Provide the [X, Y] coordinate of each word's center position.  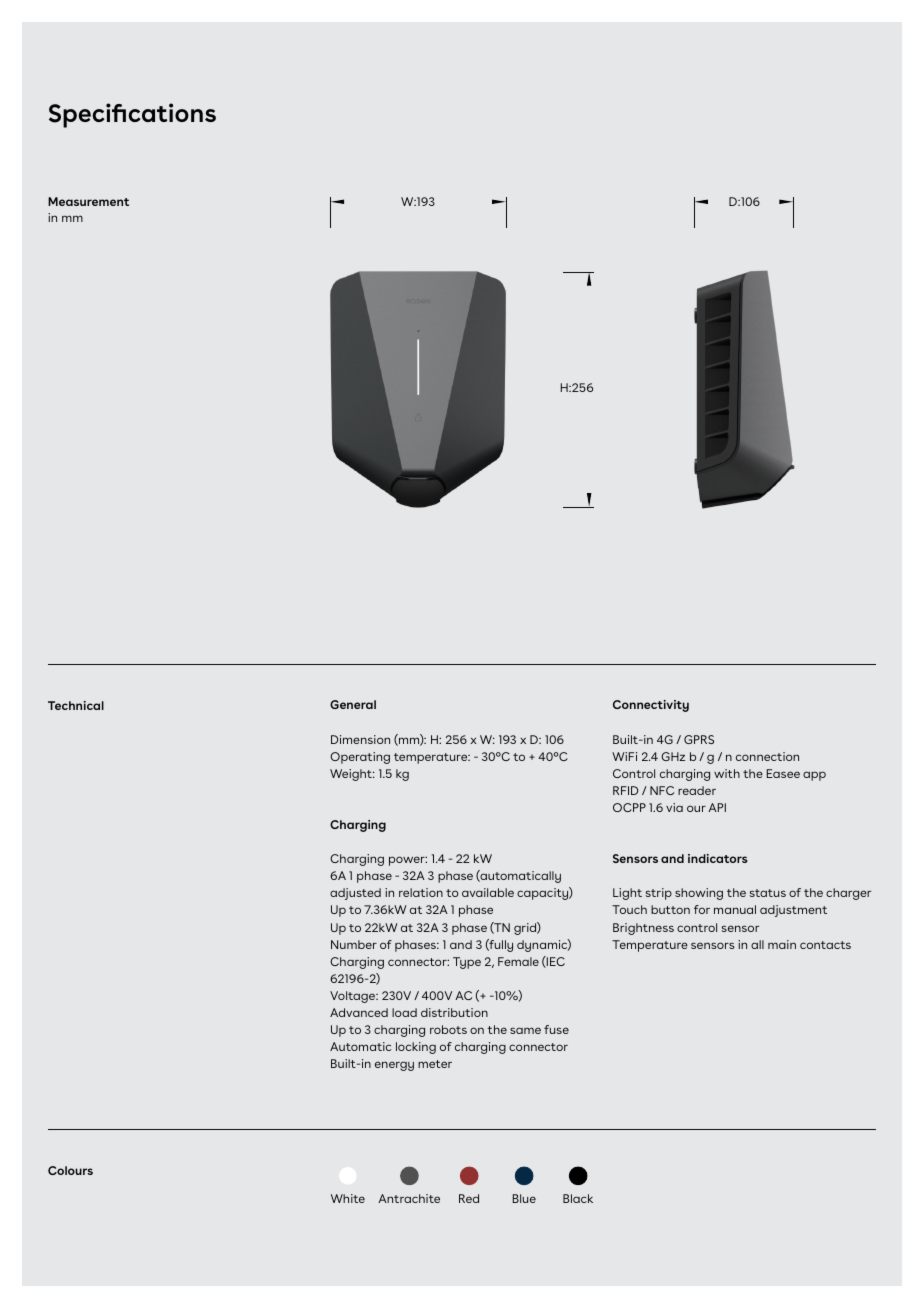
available [488, 892]
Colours [70, 1170]
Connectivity [651, 706]
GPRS [699, 739]
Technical [76, 705]
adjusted [355, 894]
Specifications [132, 115]
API [717, 807]
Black [578, 1198]
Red [469, 1198]
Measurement [88, 201]
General [353, 704]
